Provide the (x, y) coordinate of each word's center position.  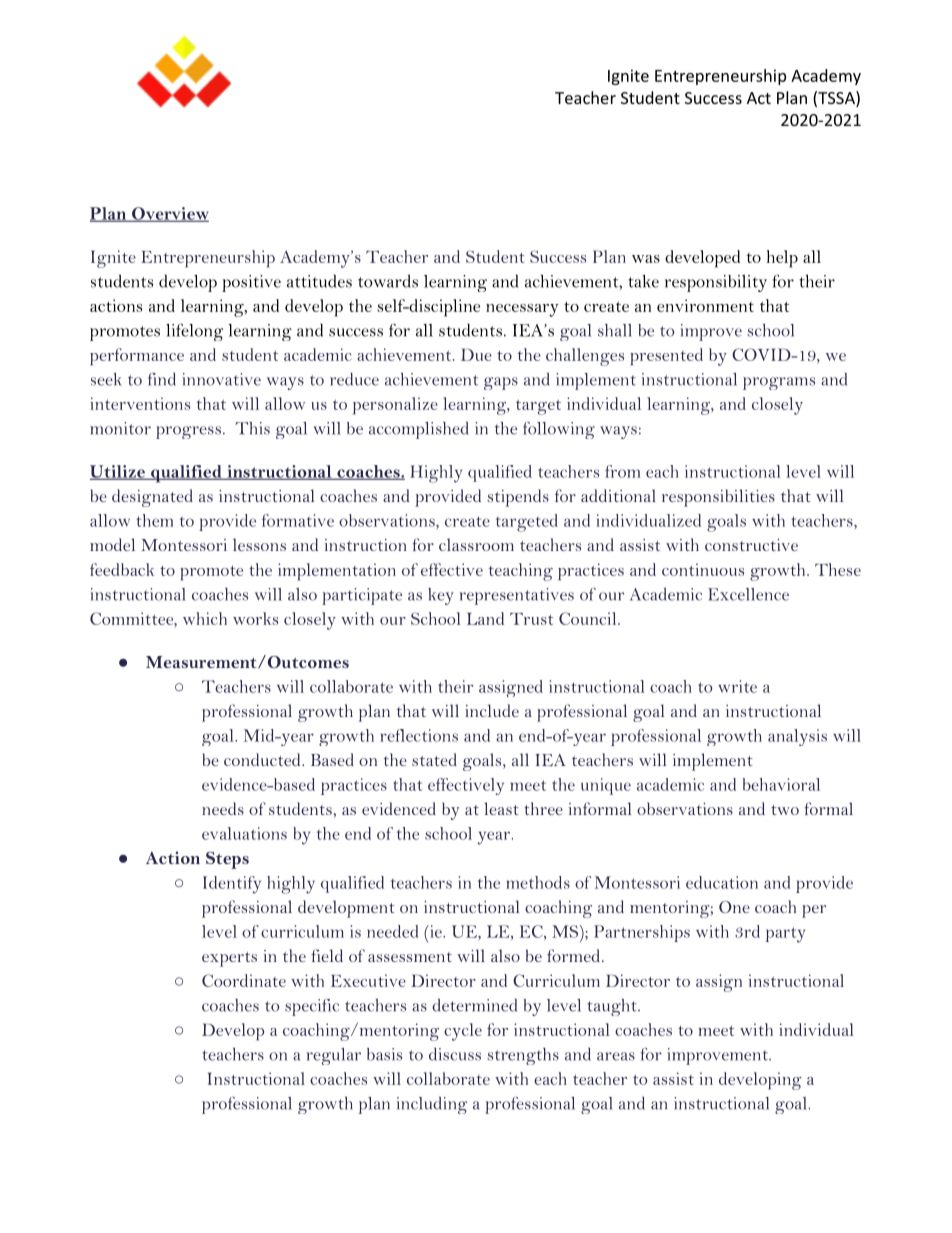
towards (388, 281)
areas (616, 1056)
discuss (455, 1054)
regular (333, 1056)
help (782, 259)
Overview (169, 214)
